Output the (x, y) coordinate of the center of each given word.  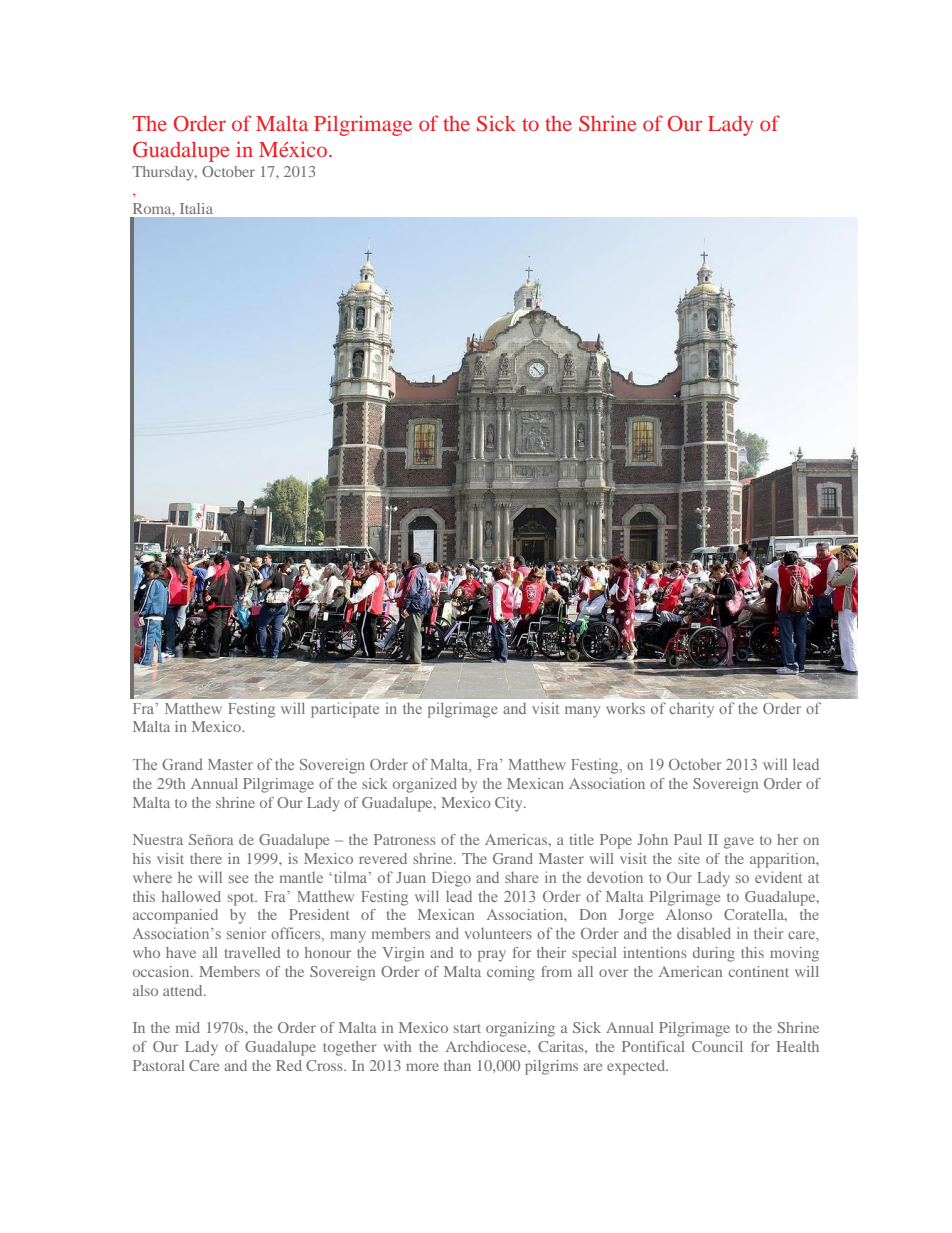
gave (739, 843)
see (239, 879)
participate (345, 710)
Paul (688, 839)
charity (691, 710)
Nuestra (158, 839)
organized (425, 785)
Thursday (164, 173)
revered (383, 858)
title (582, 839)
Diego (451, 879)
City (510, 804)
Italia (196, 208)
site (689, 858)
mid (188, 1027)
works (625, 708)
